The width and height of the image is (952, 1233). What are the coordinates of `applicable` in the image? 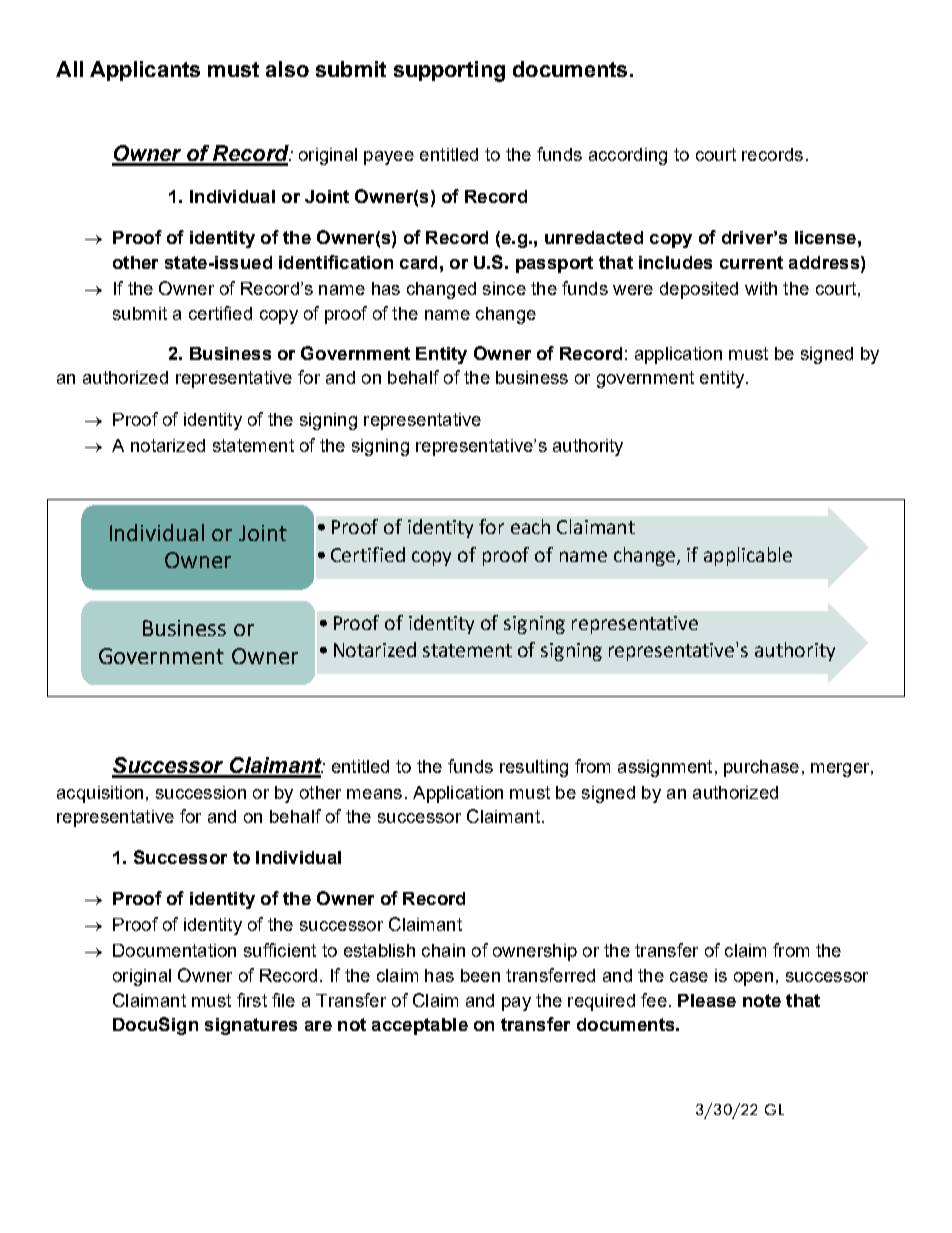 It's located at (748, 556).
